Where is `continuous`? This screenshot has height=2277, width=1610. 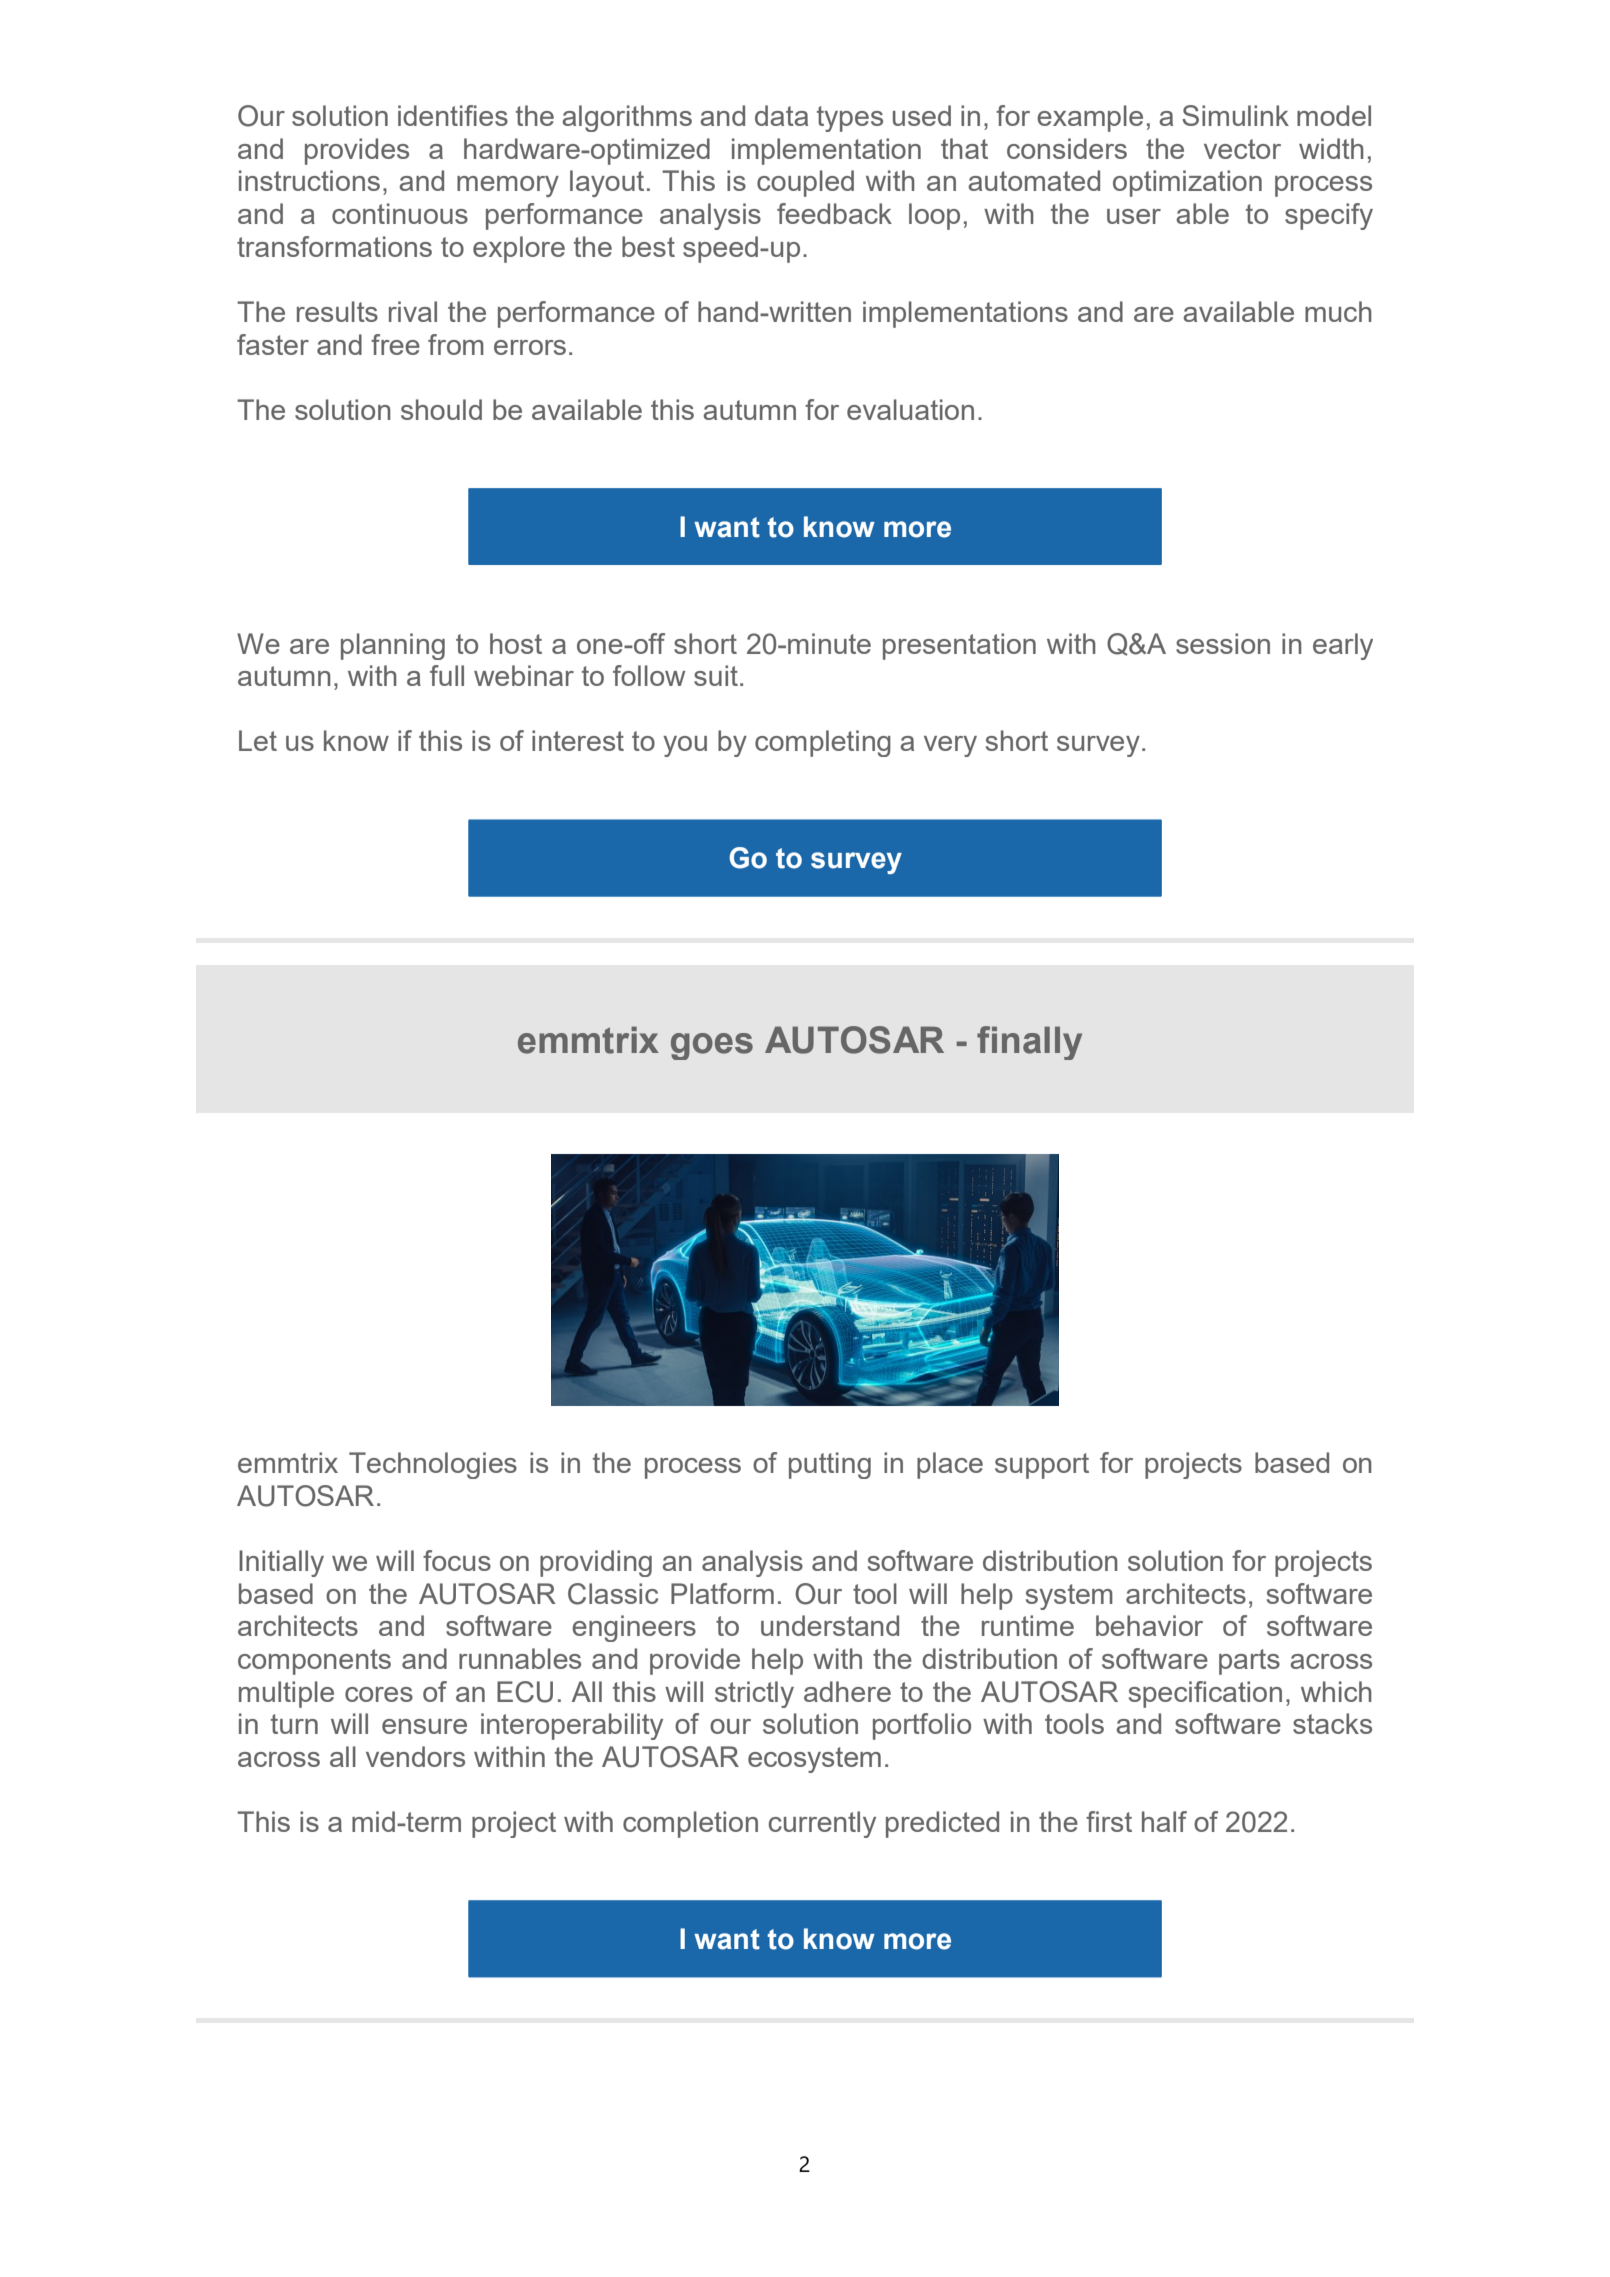 continuous is located at coordinates (400, 213).
